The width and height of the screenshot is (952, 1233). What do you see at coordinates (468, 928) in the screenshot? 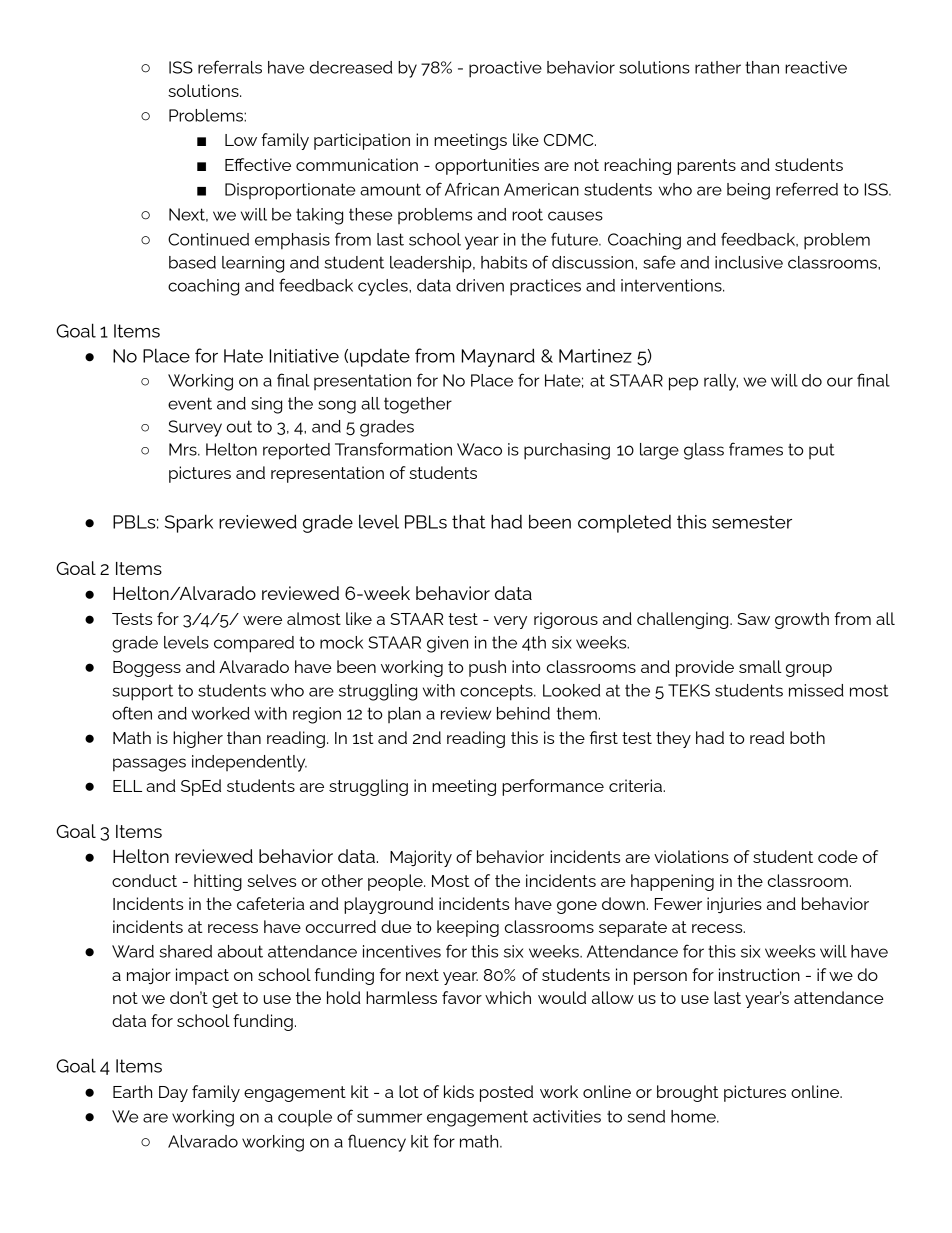
I see `keeping` at bounding box center [468, 928].
